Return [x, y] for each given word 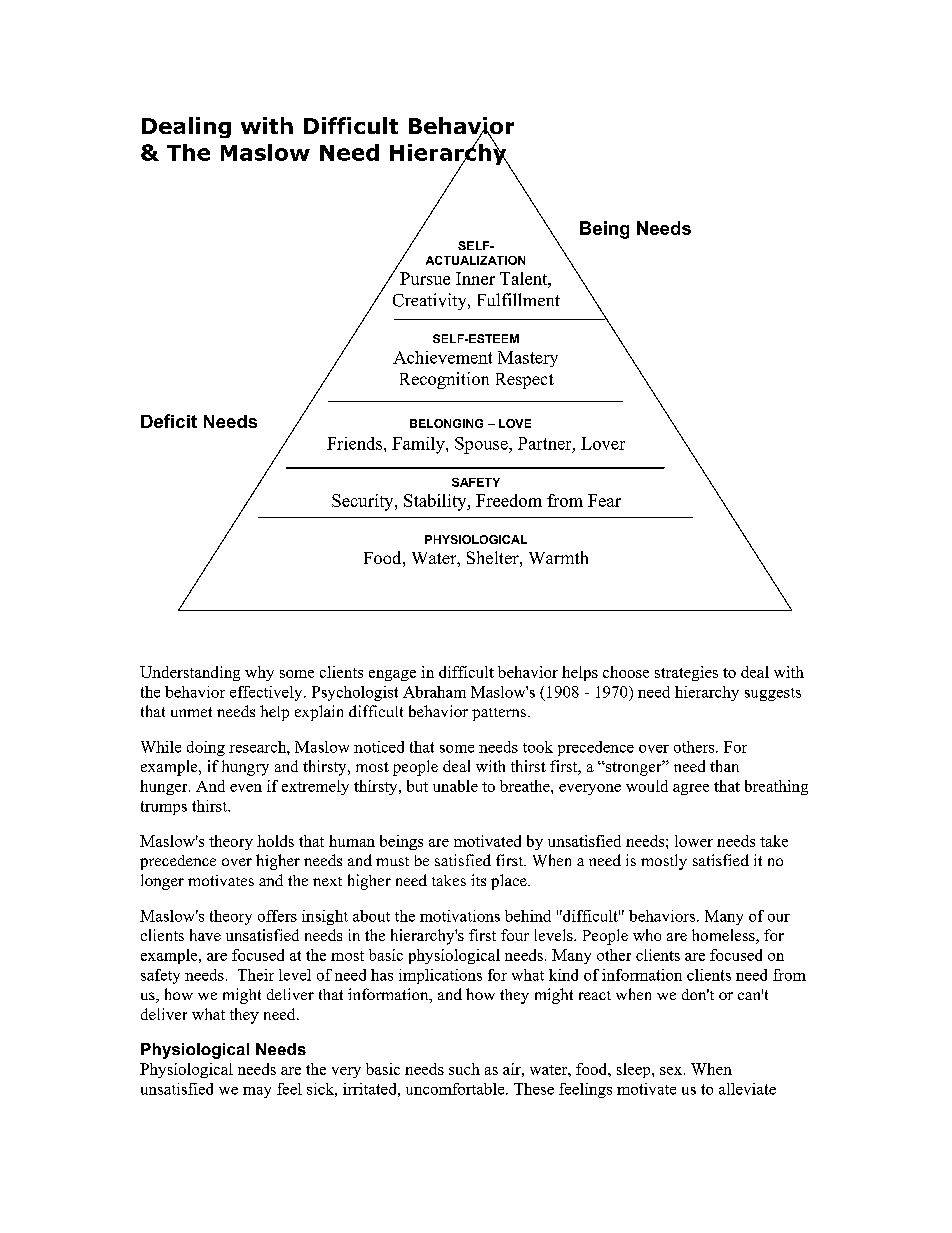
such [464, 1069]
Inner [475, 278]
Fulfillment [519, 299]
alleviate [747, 1089]
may [257, 1092]
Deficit [169, 421]
